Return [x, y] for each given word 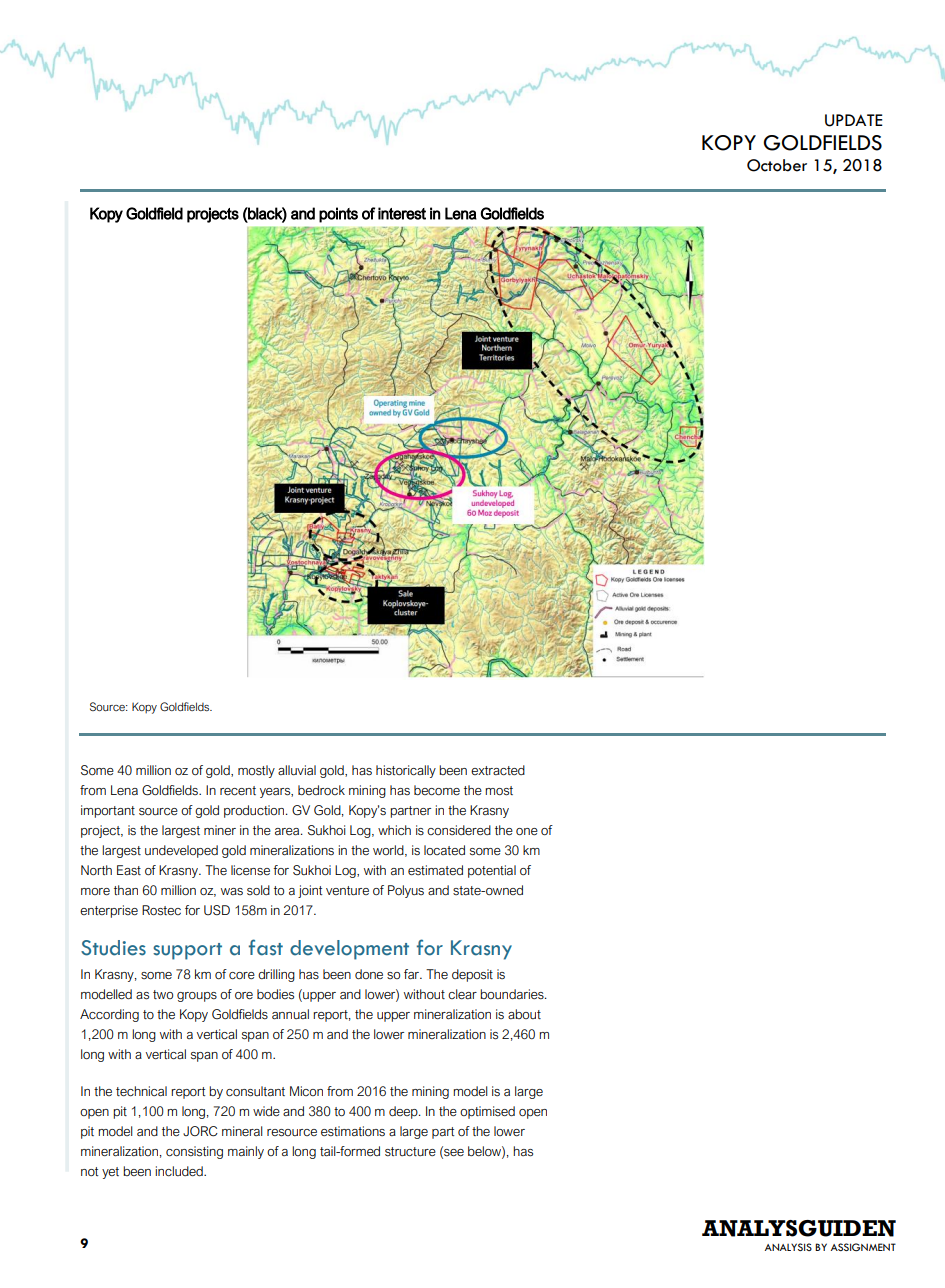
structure [410, 1152]
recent [238, 791]
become [437, 790]
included [180, 1171]
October [777, 165]
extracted [498, 770]
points [338, 215]
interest [402, 213]
